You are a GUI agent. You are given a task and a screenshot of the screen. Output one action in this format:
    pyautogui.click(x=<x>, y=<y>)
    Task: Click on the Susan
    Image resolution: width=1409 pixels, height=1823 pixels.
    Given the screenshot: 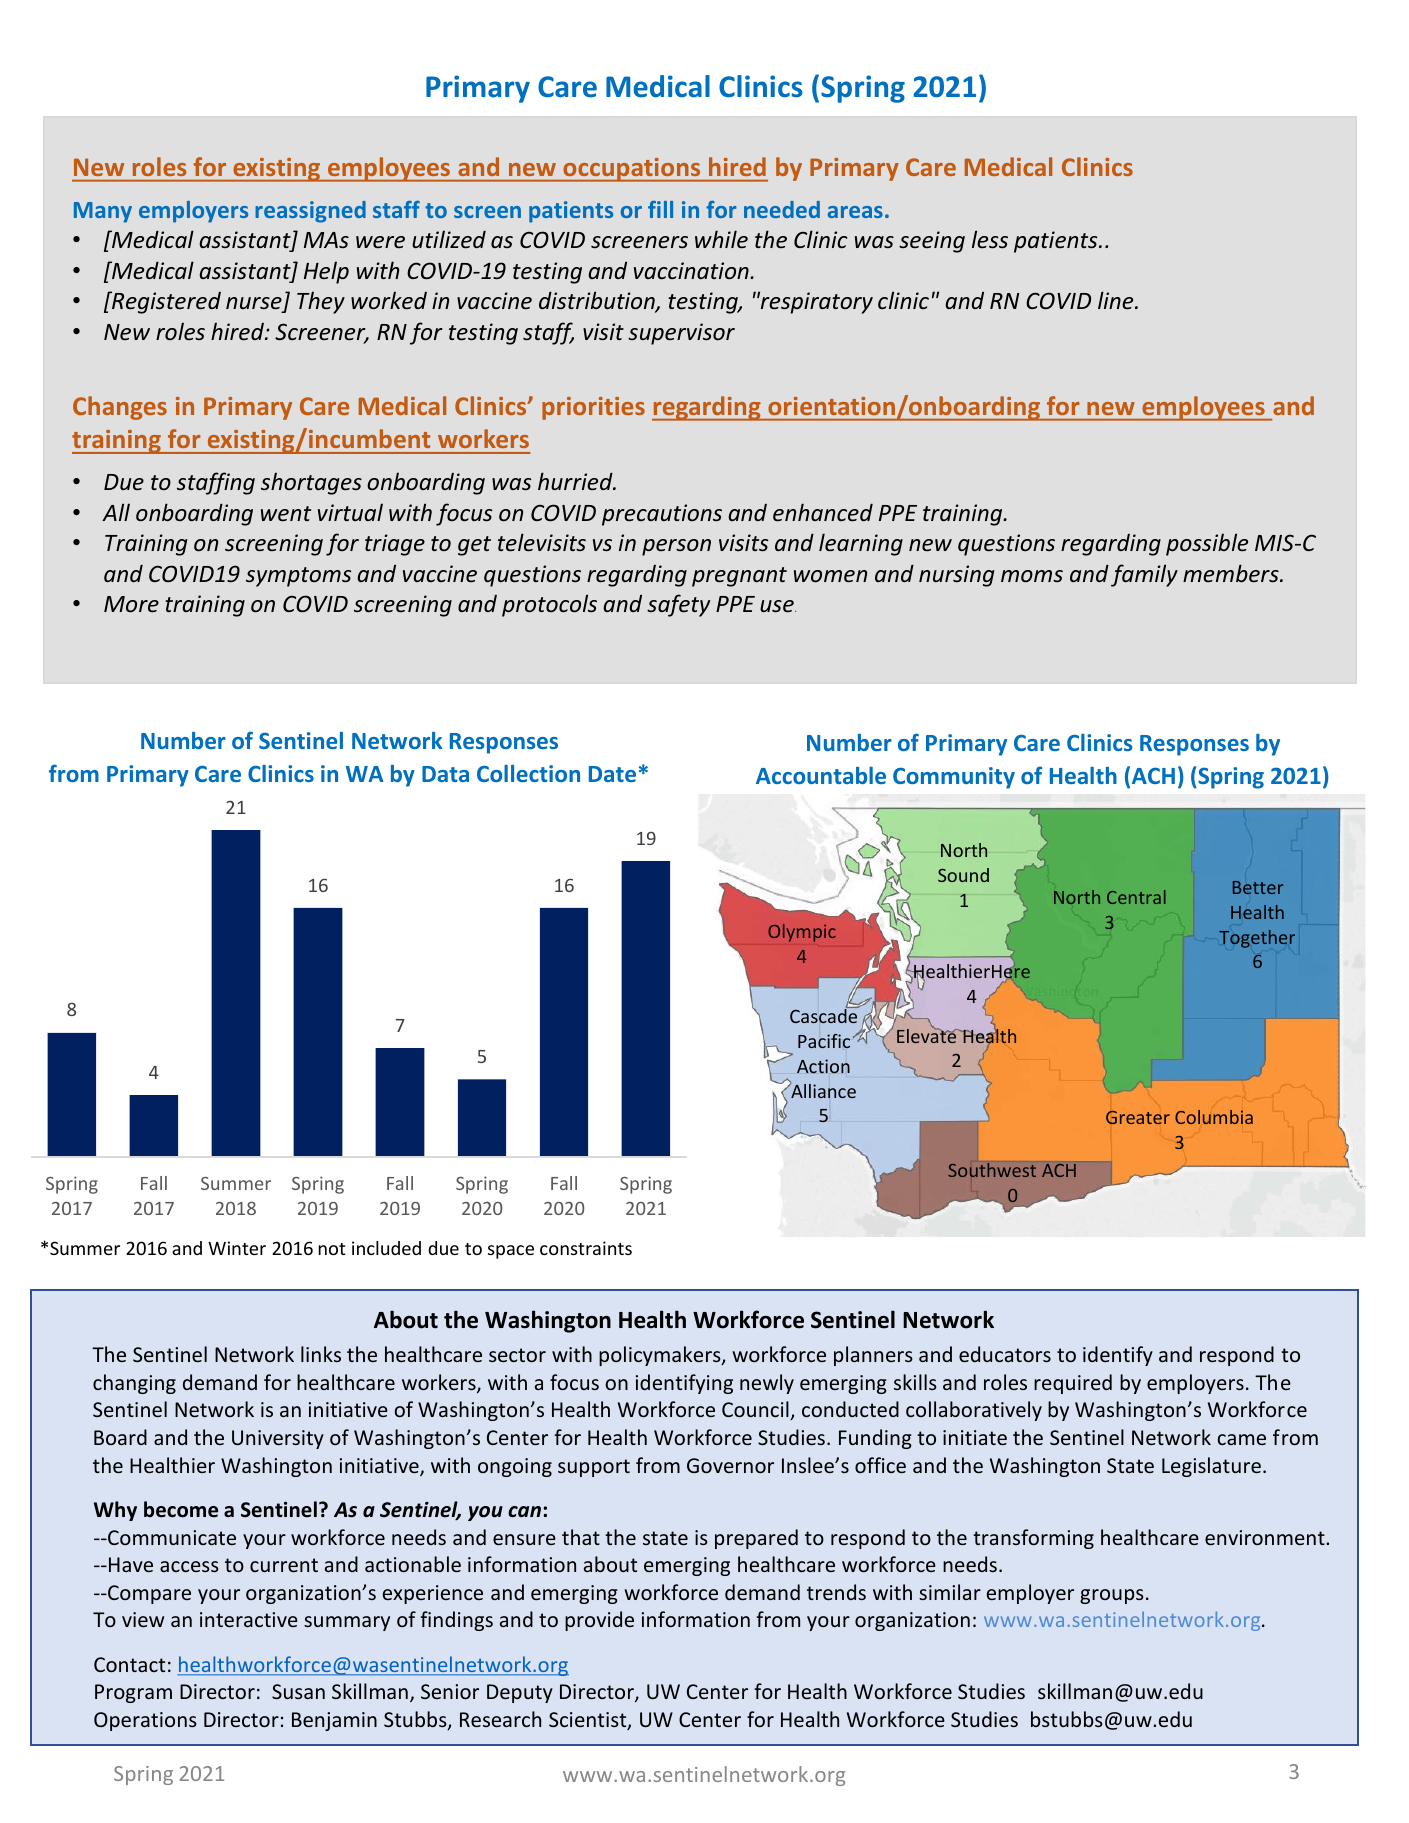 What is the action you would take?
    pyautogui.click(x=298, y=1691)
